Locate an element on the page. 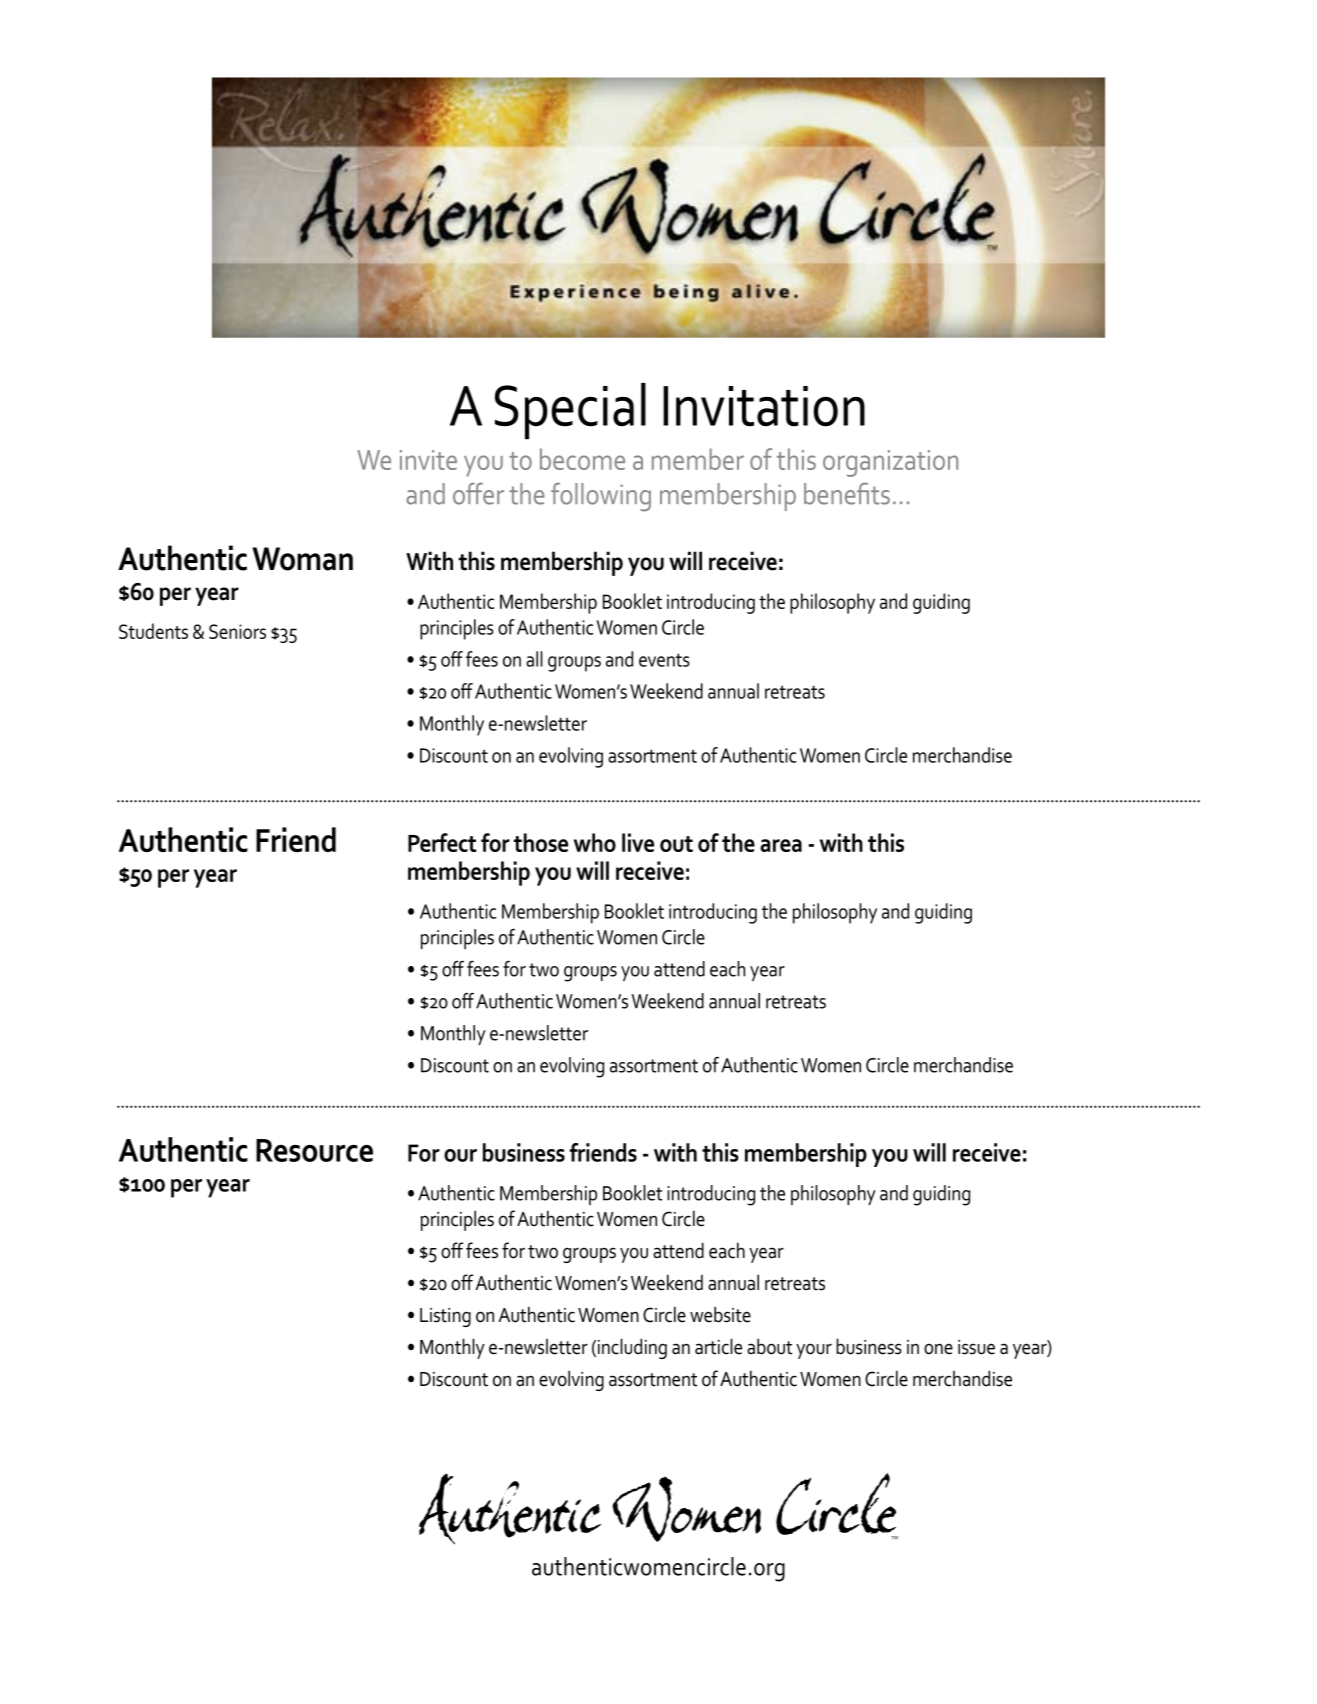  organization is located at coordinates (890, 463).
